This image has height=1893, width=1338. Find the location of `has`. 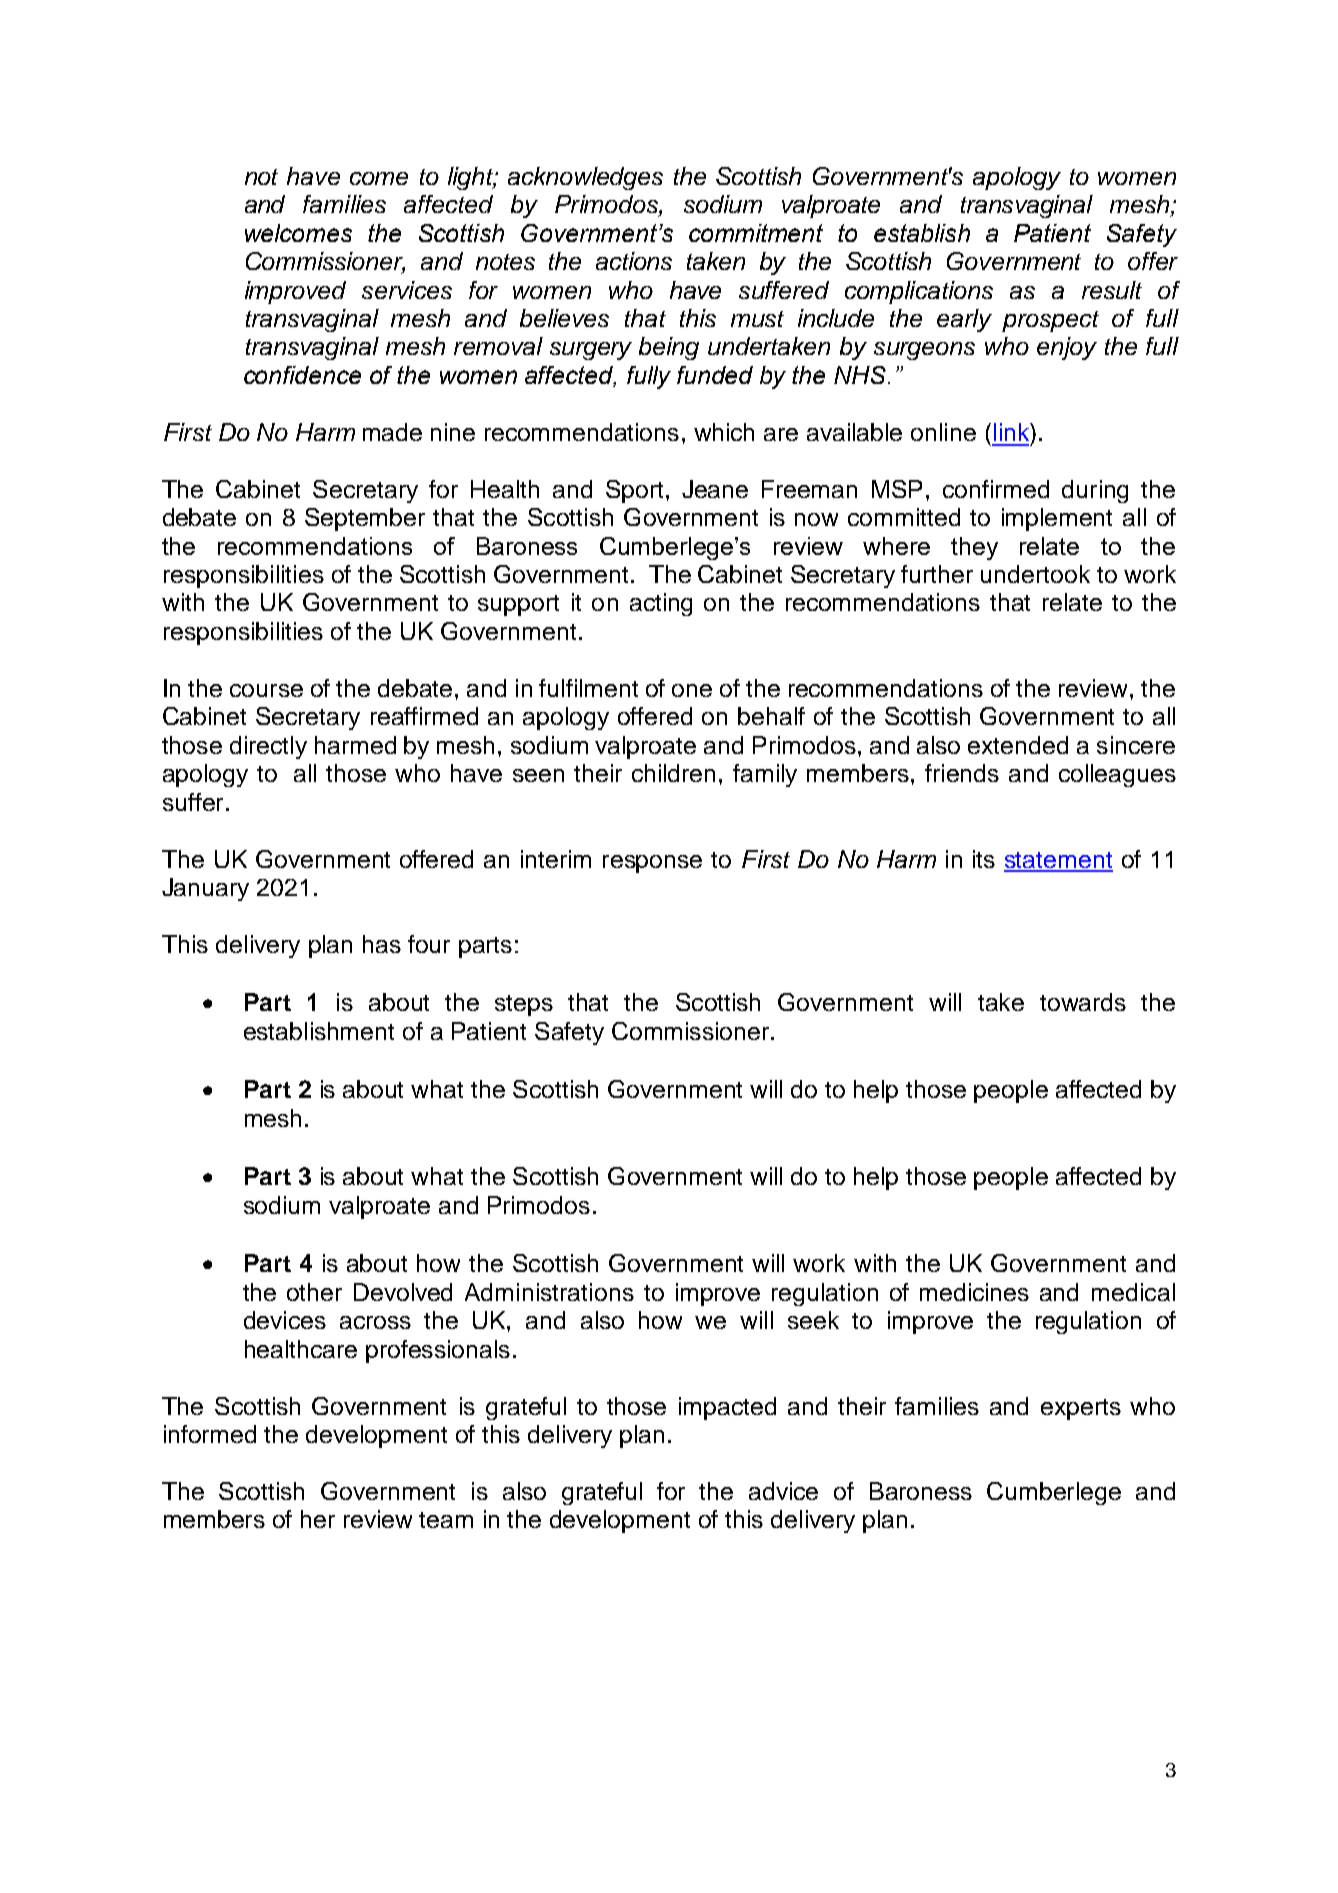

has is located at coordinates (382, 944).
